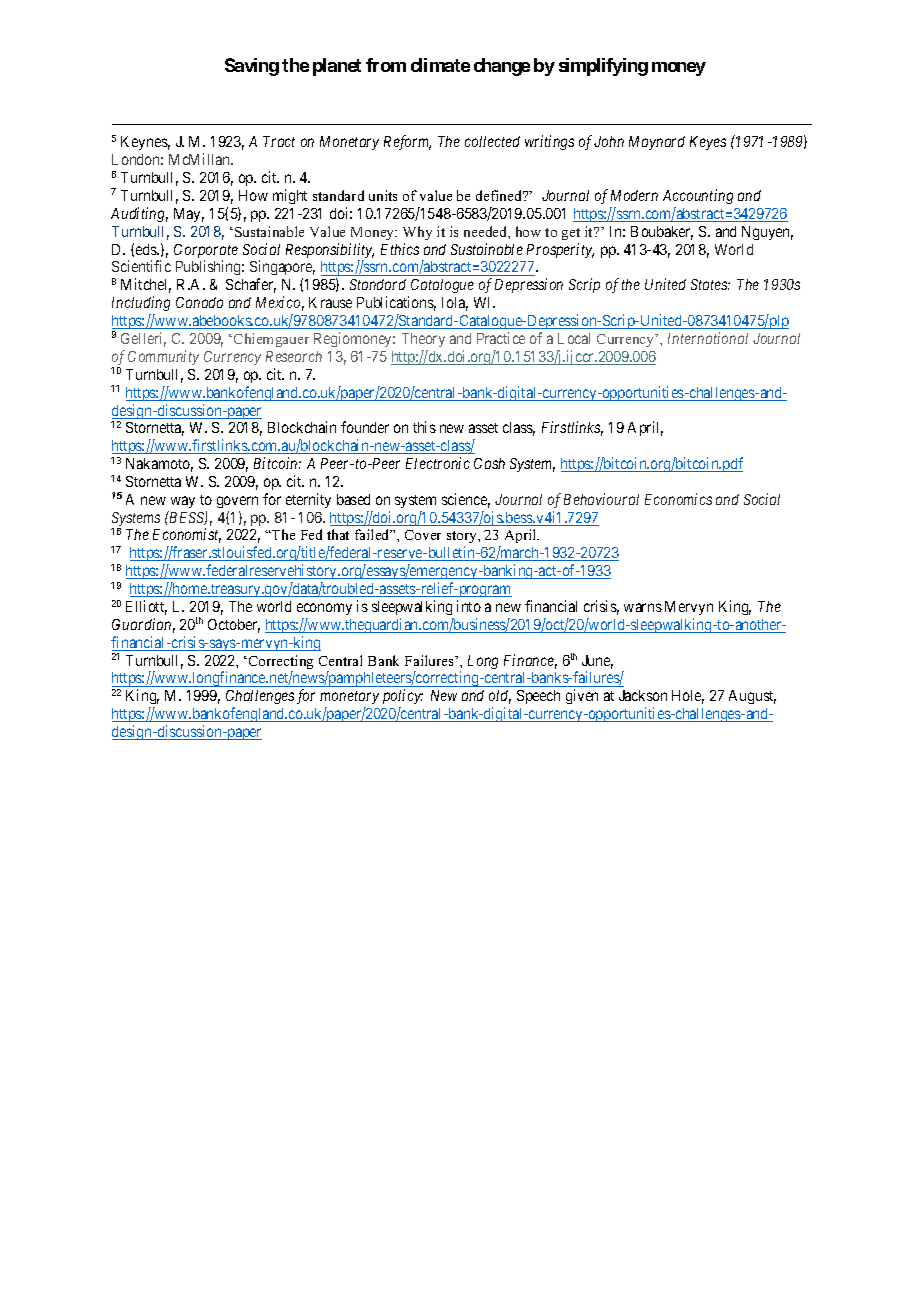  Describe the element at coordinates (688, 697) in the screenshot. I see `Hole` at that location.
